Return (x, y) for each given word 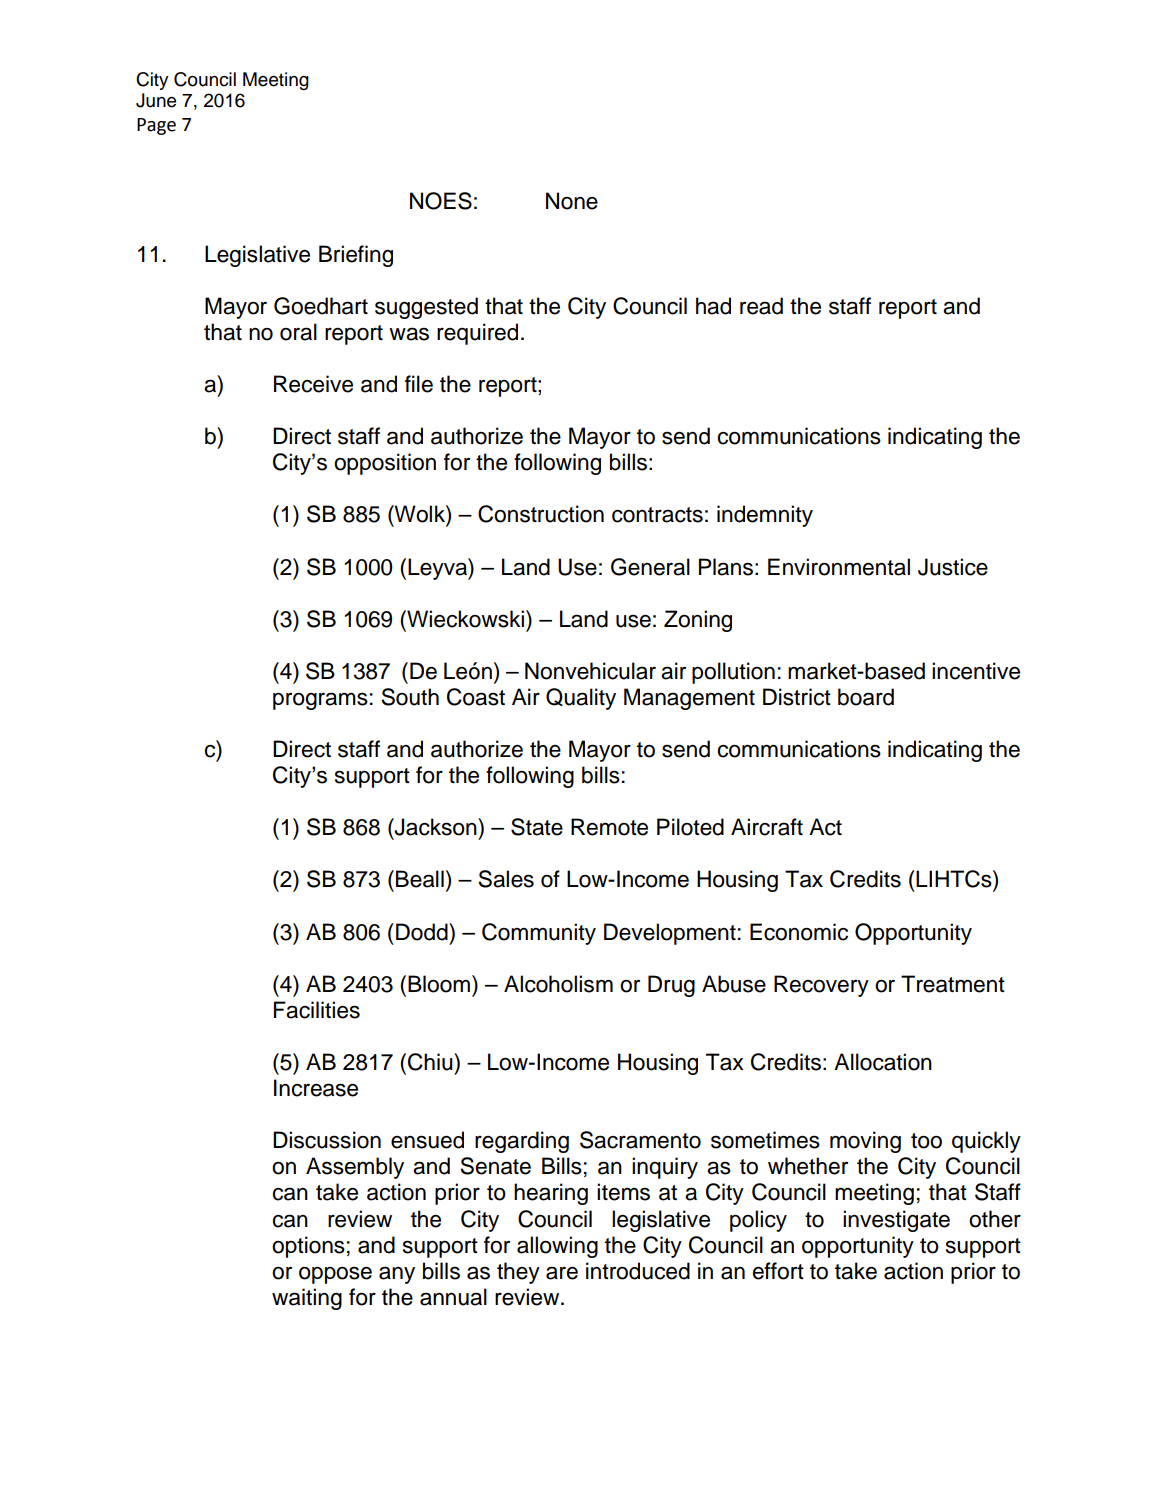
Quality (581, 699)
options (308, 1247)
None (572, 201)
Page (156, 126)
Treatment (953, 984)
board (866, 697)
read (761, 306)
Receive (313, 384)
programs (320, 701)
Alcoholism (558, 984)
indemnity (765, 516)
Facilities (317, 1010)
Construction (541, 514)
